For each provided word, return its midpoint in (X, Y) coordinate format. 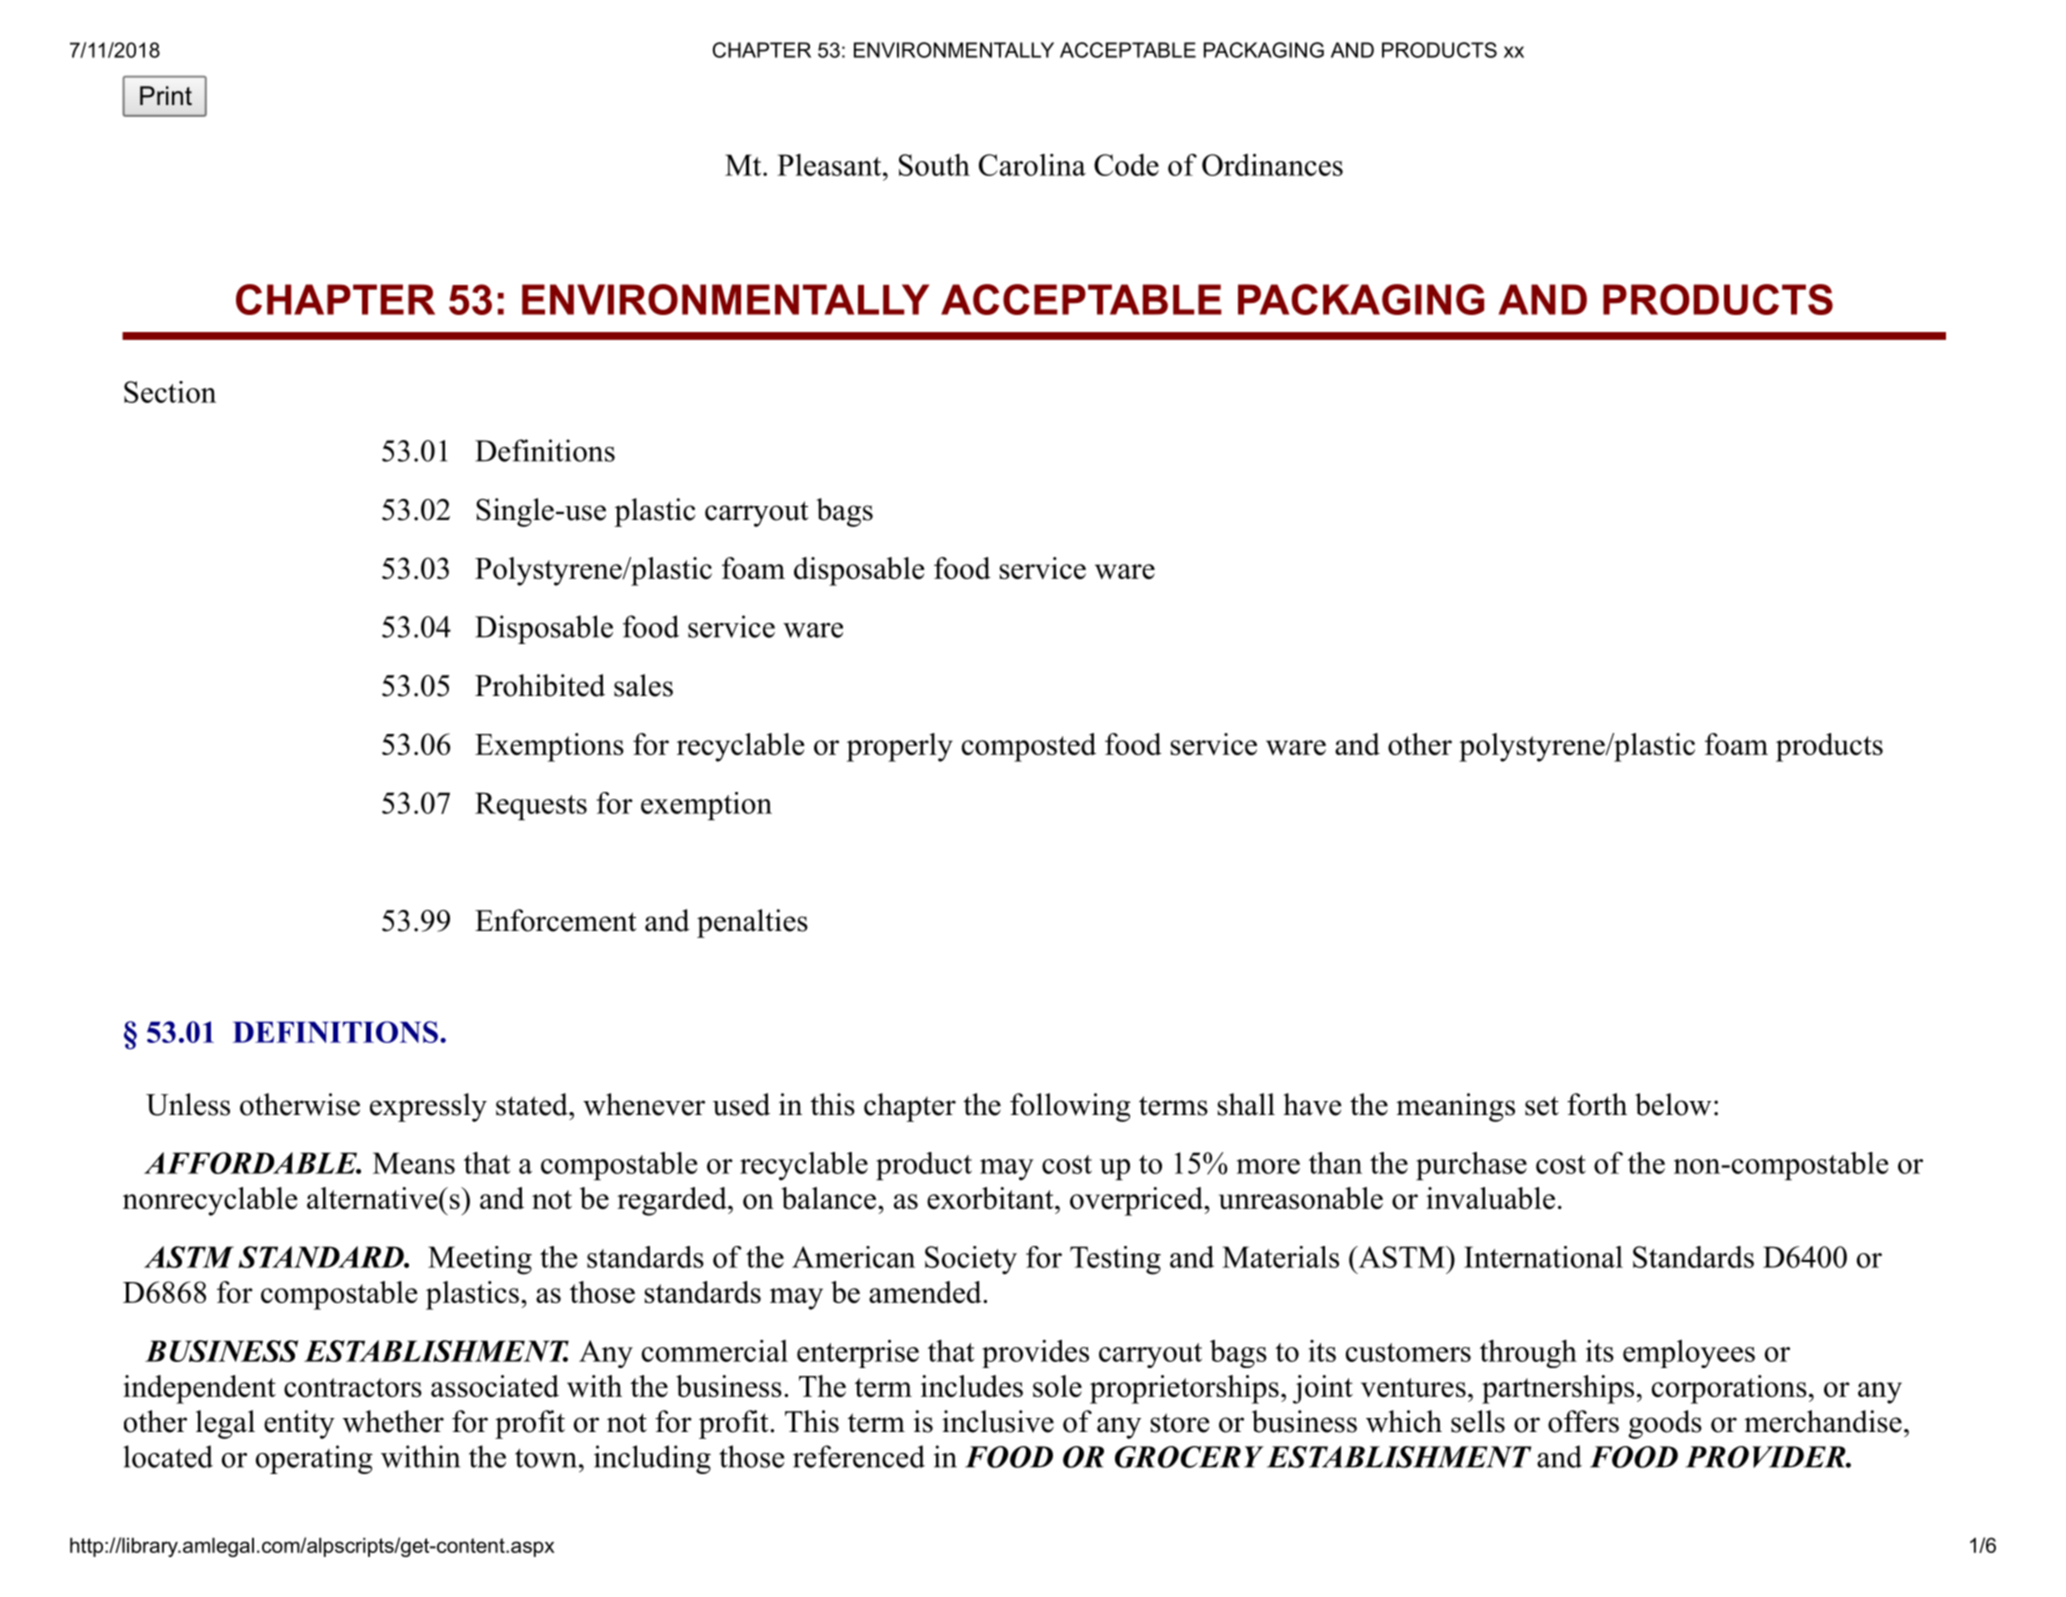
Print (166, 95)
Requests (531, 806)
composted (1029, 747)
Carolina (1032, 165)
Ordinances (1272, 165)
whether (393, 1421)
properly (900, 747)
